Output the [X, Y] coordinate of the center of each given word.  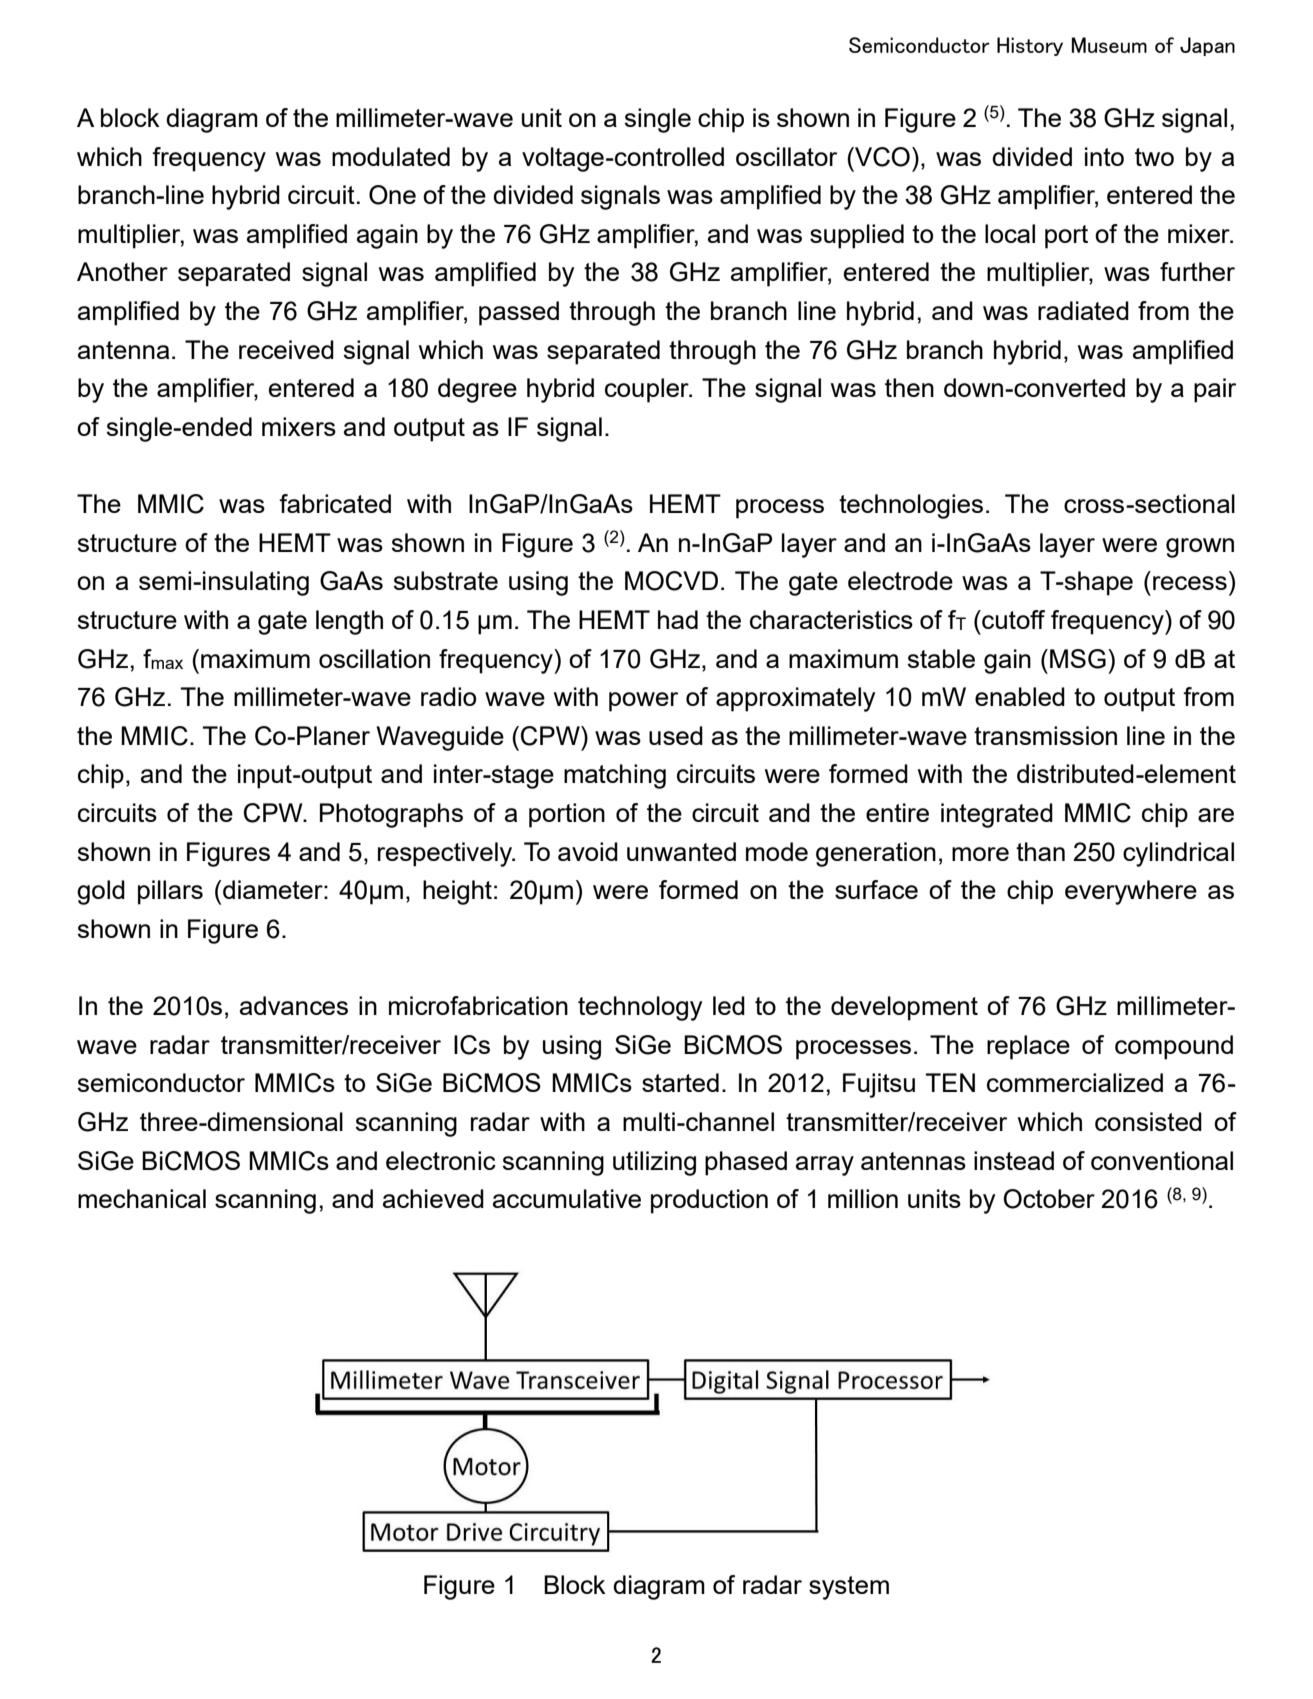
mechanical [142, 1198]
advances [294, 1005]
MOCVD [671, 581]
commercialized [1075, 1082]
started [680, 1082]
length [349, 622]
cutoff [1012, 619]
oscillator [786, 156]
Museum [1109, 45]
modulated [391, 156]
